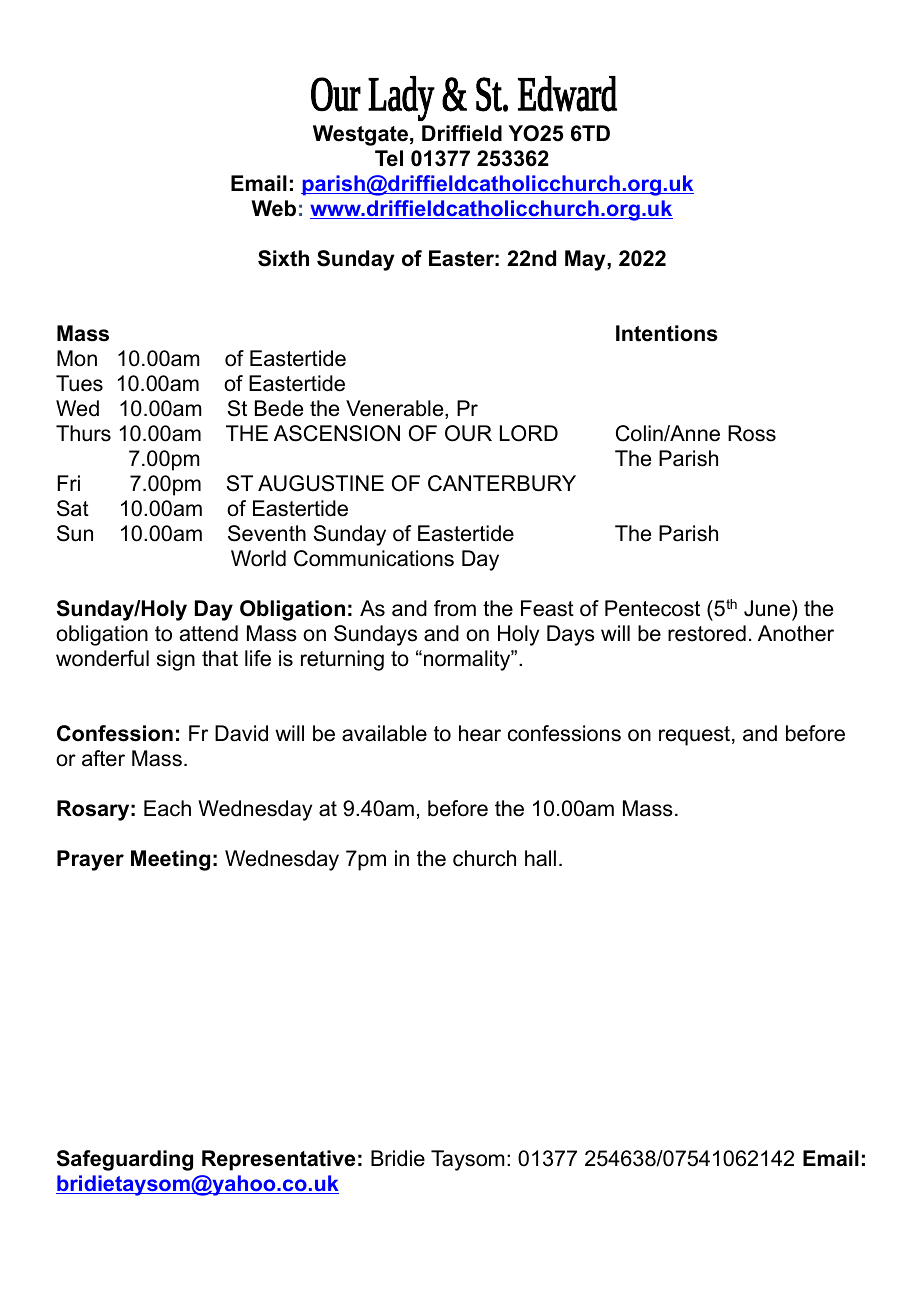  What do you see at coordinates (125, 1160) in the page?
I see `Safeguarding` at bounding box center [125, 1160].
